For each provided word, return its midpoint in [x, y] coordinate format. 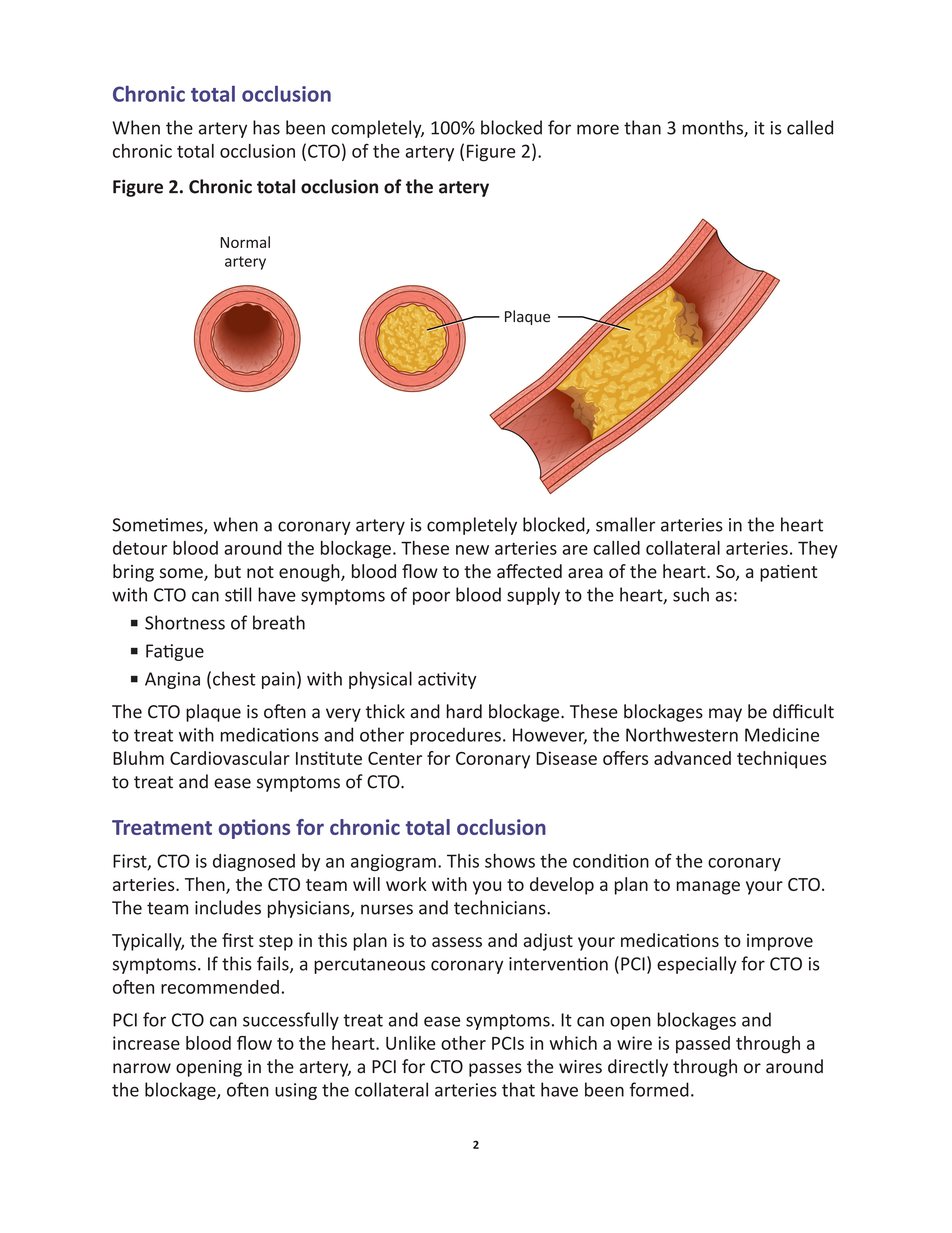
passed [703, 1045]
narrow [142, 1068]
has [266, 127]
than [642, 127]
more [598, 129]
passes [495, 1070]
